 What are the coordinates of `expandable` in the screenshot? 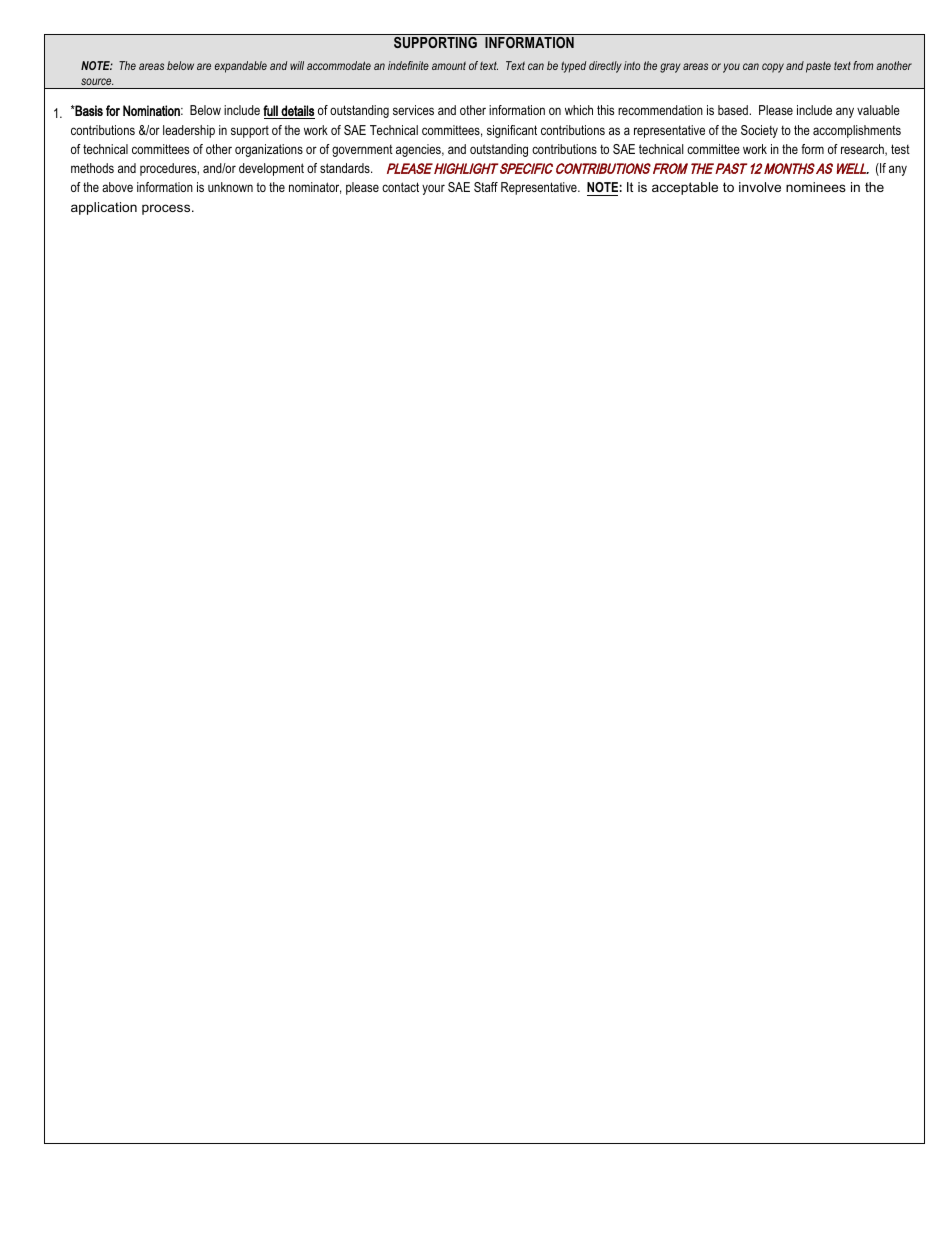 It's located at (241, 67).
